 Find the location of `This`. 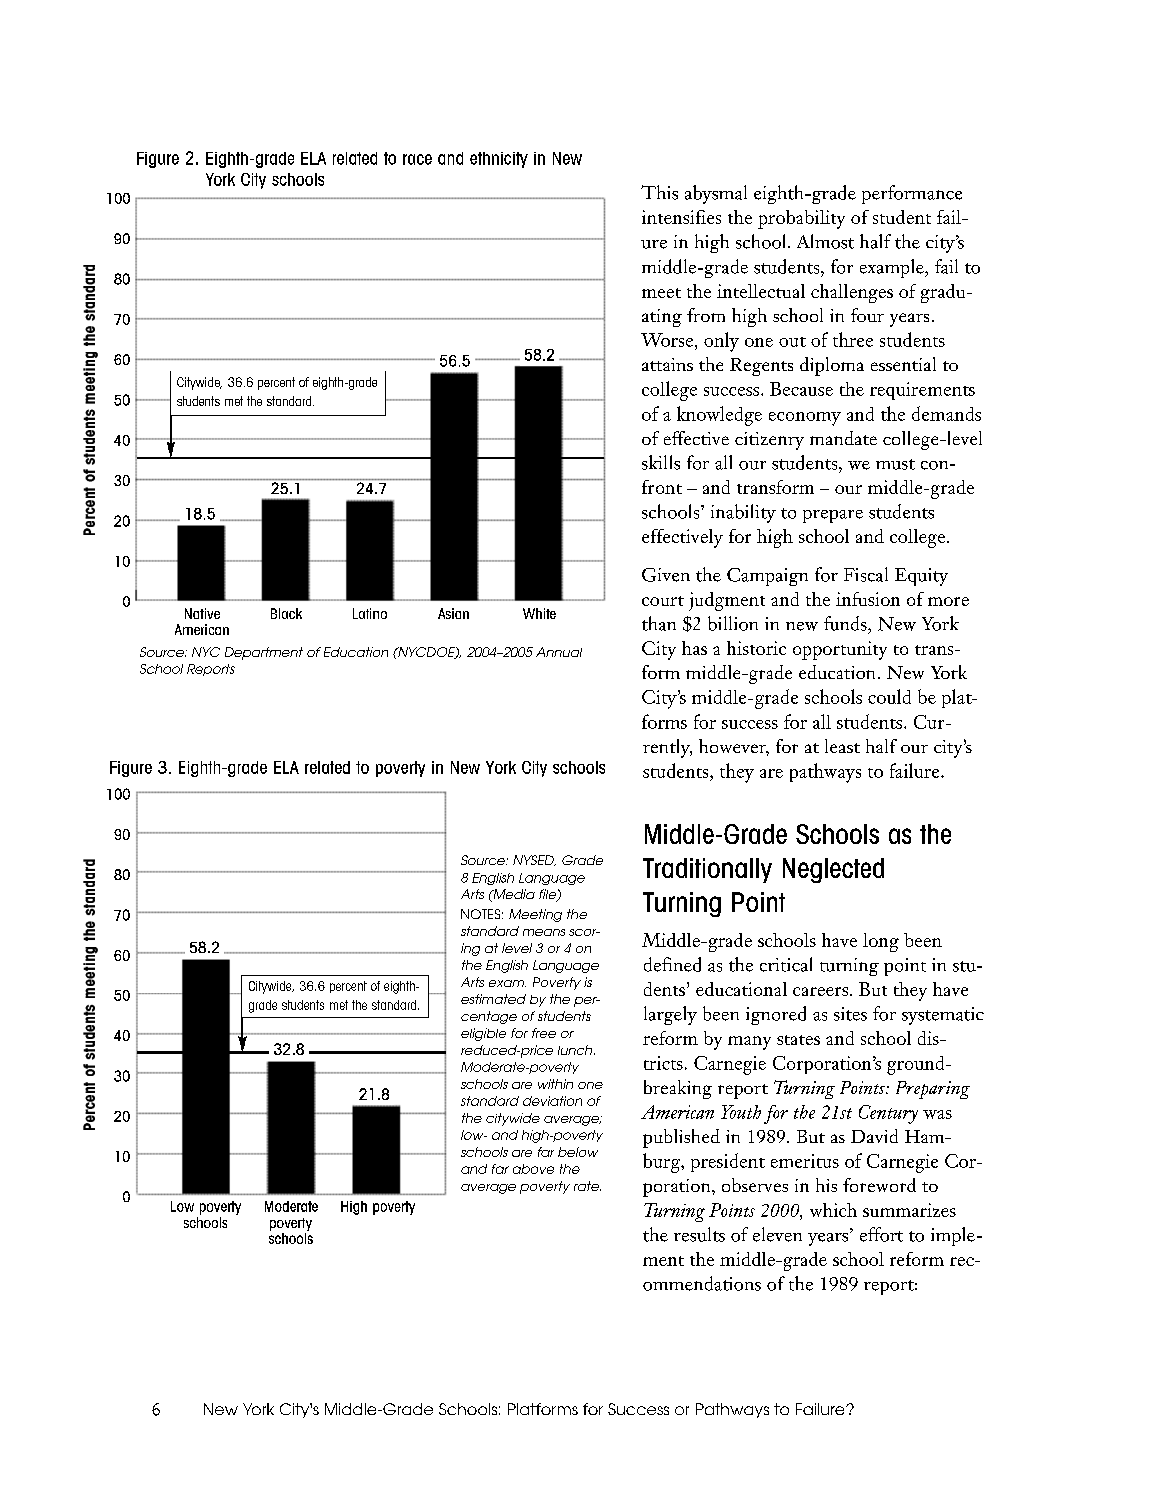

This is located at coordinates (659, 192).
